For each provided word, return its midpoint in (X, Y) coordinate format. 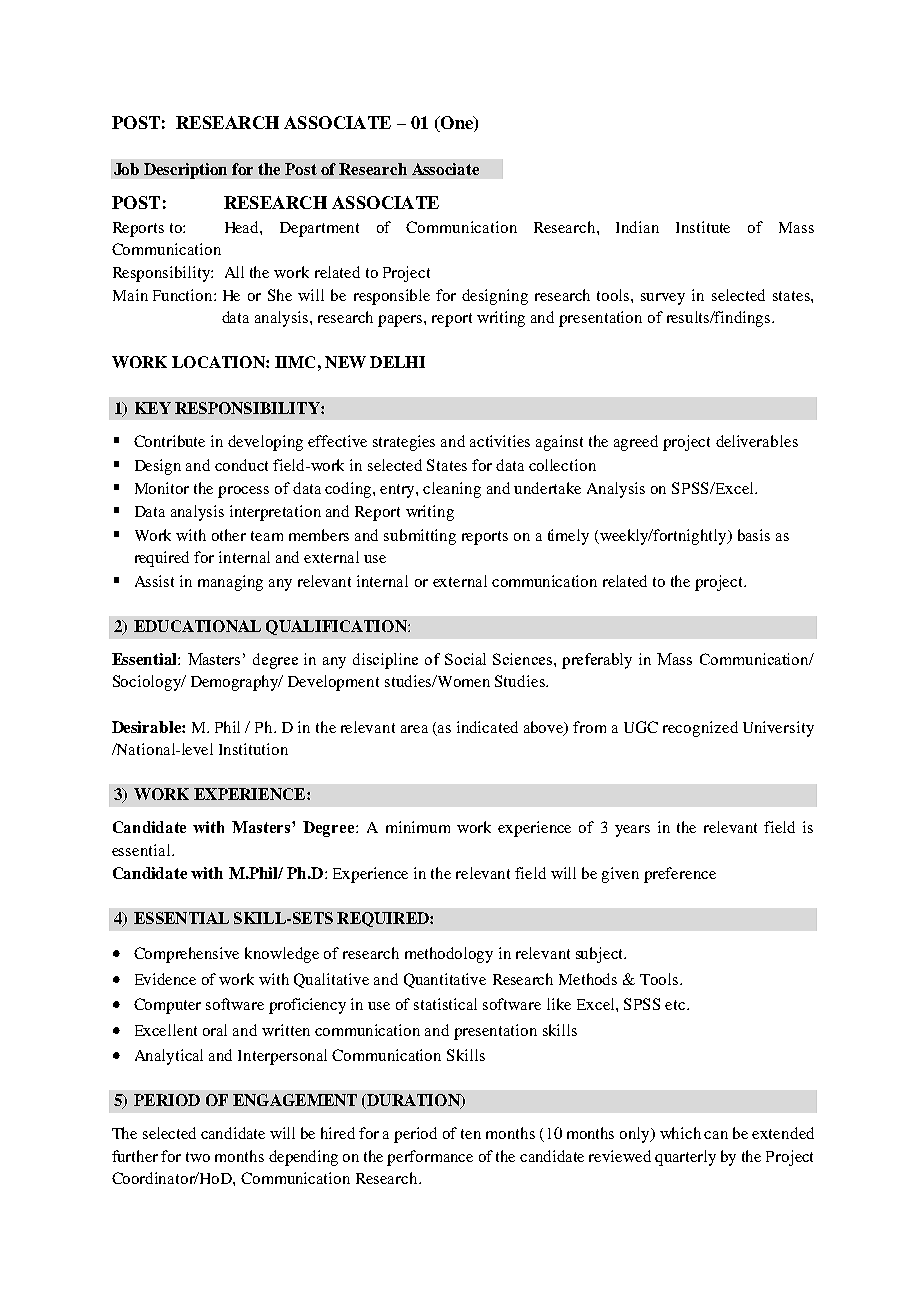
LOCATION (219, 362)
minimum (418, 827)
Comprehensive (186, 955)
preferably (597, 661)
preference (680, 875)
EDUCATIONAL (197, 626)
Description (185, 171)
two (198, 1157)
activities (500, 441)
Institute (703, 227)
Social (465, 659)
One (456, 124)
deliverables (757, 441)
